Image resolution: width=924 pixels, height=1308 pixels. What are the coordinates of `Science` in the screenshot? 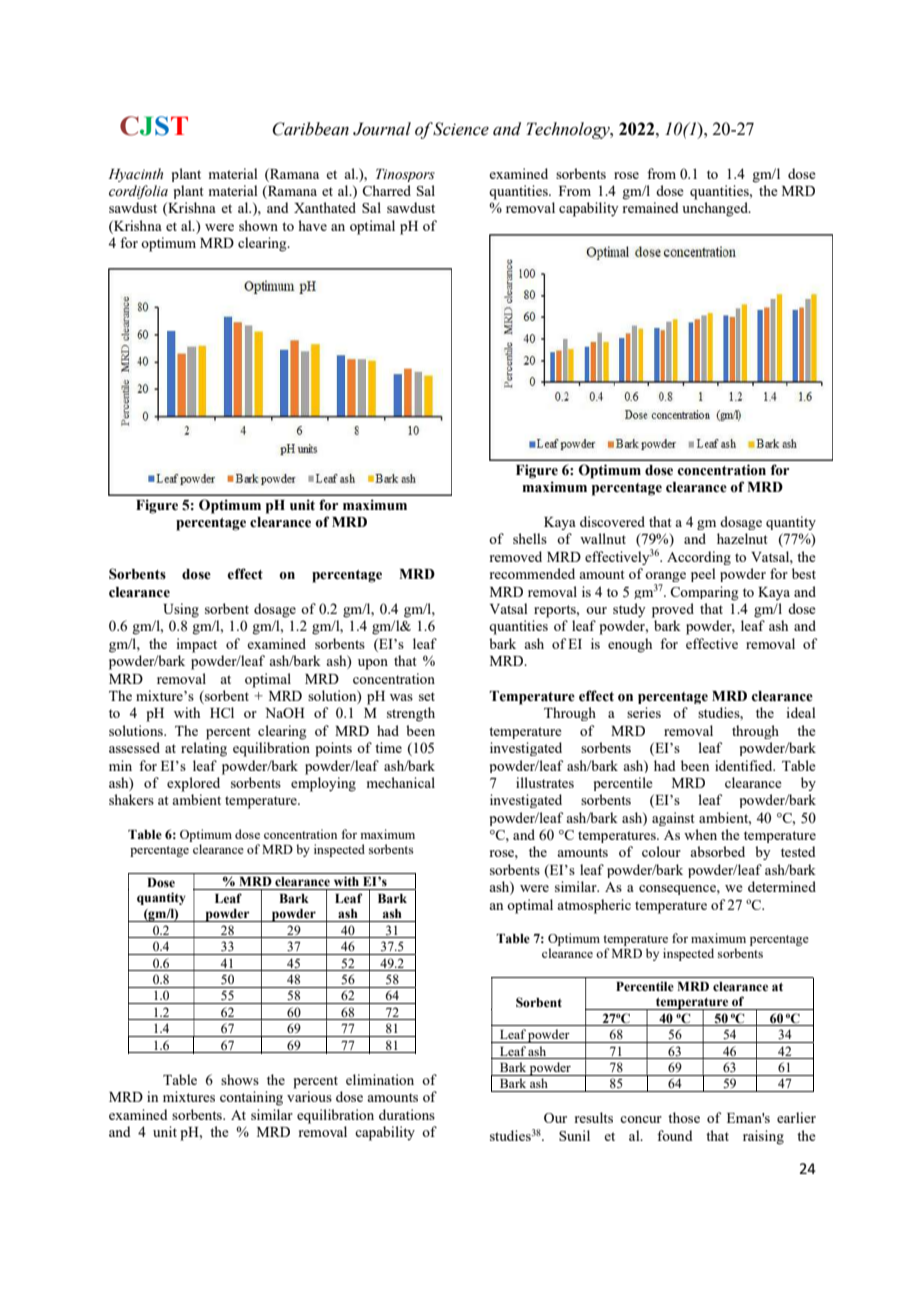 It's located at (461, 129).
